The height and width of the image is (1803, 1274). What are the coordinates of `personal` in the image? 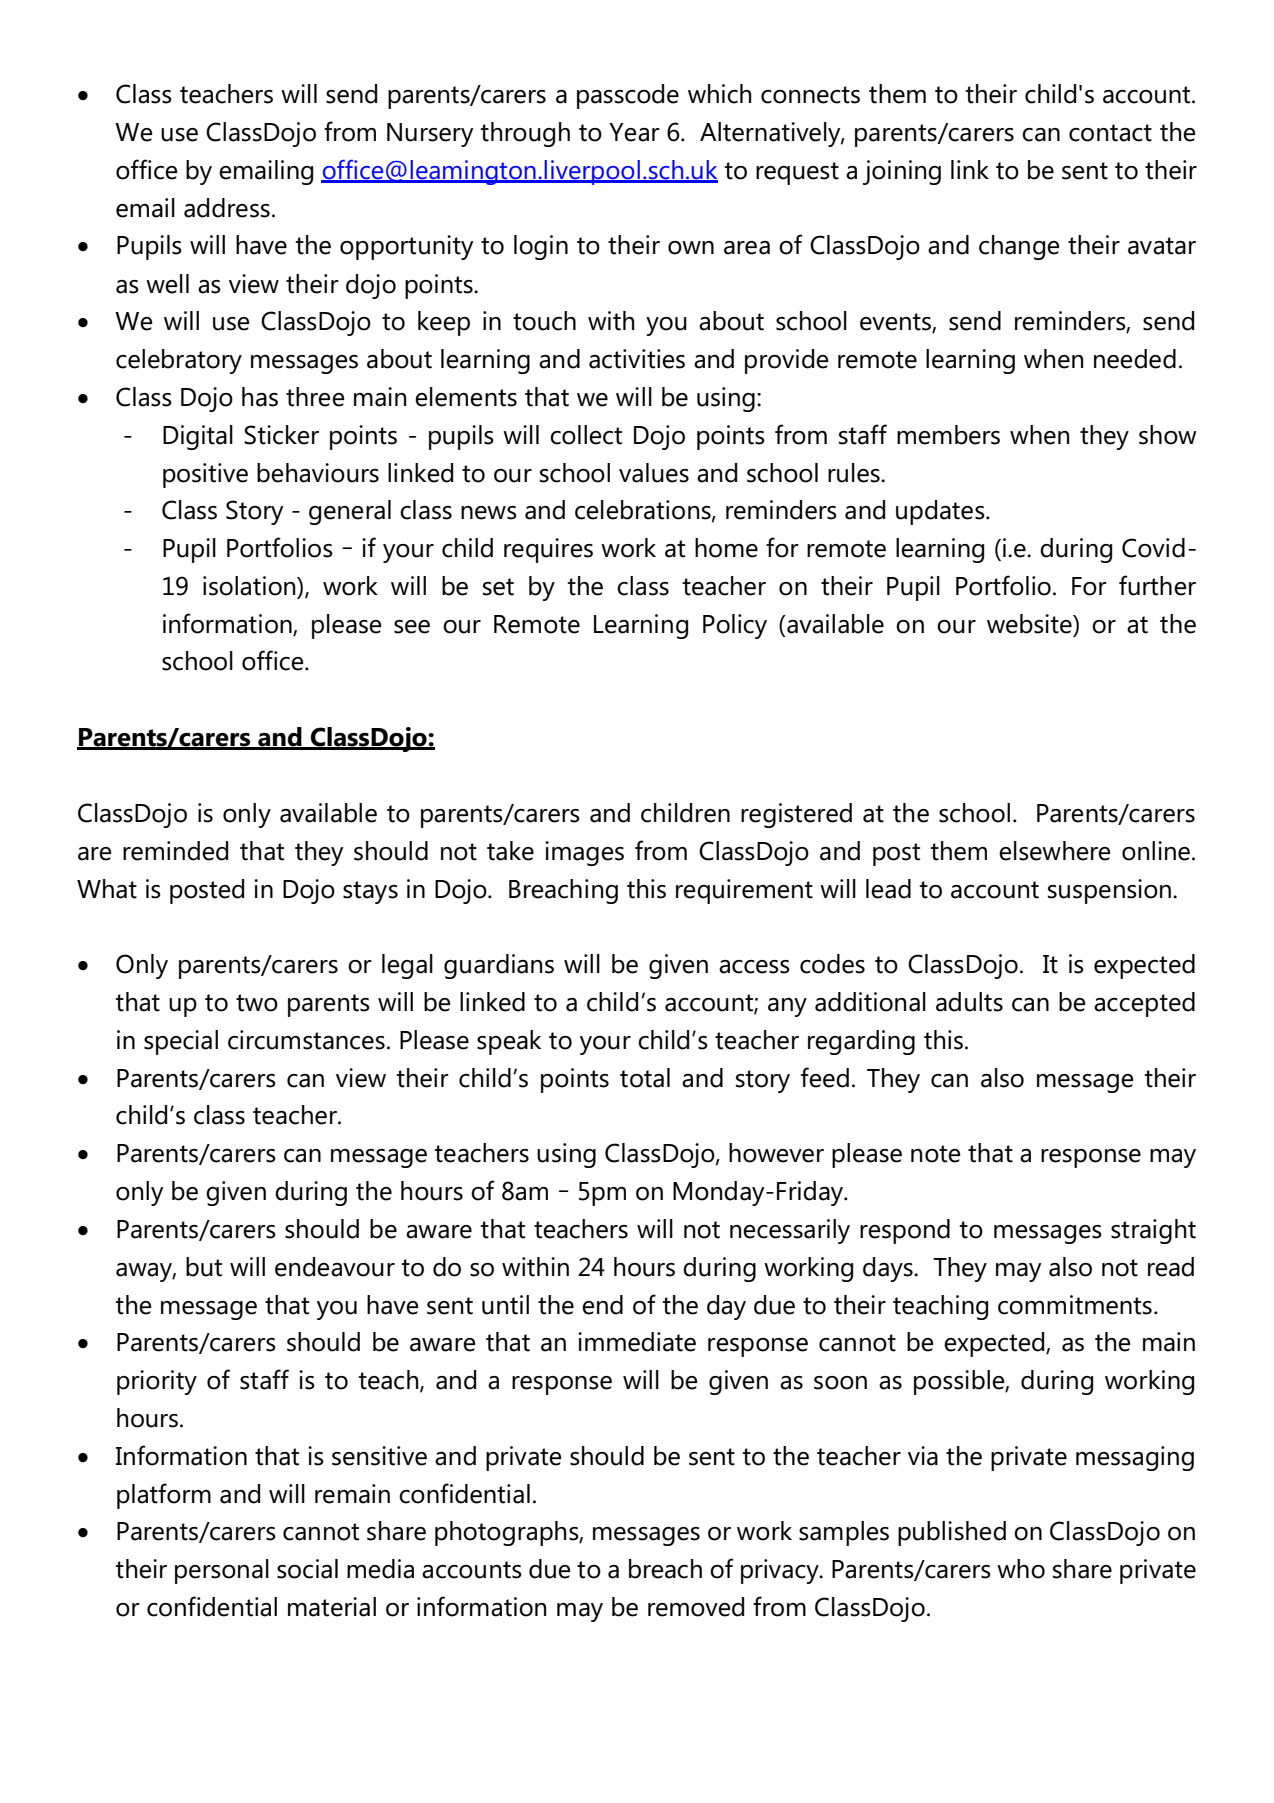 It's located at (222, 1571).
